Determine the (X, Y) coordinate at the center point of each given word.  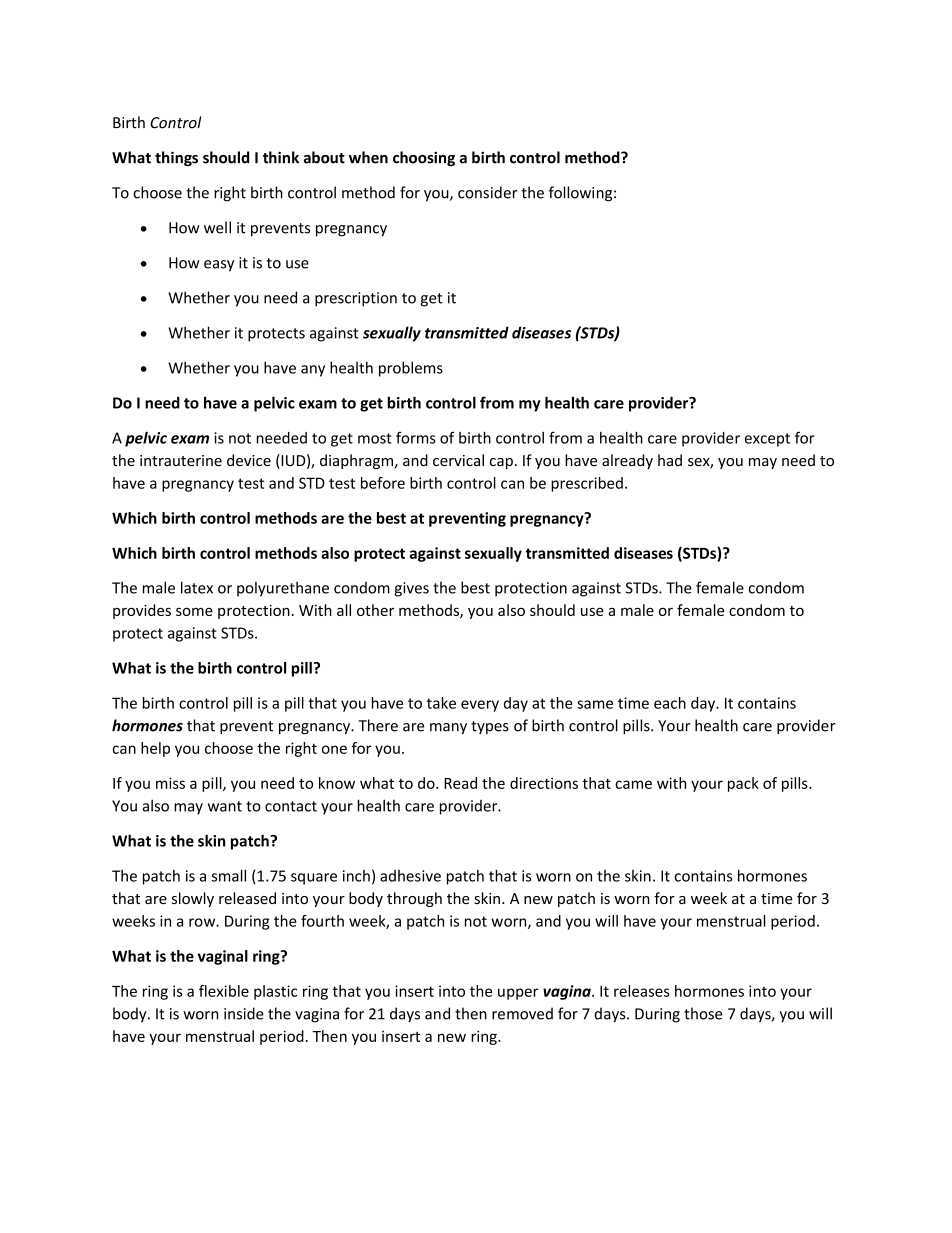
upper (518, 994)
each (670, 703)
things (176, 158)
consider (487, 192)
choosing (424, 158)
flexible (224, 991)
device (249, 460)
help (155, 749)
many (448, 729)
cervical (458, 460)
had (670, 460)
